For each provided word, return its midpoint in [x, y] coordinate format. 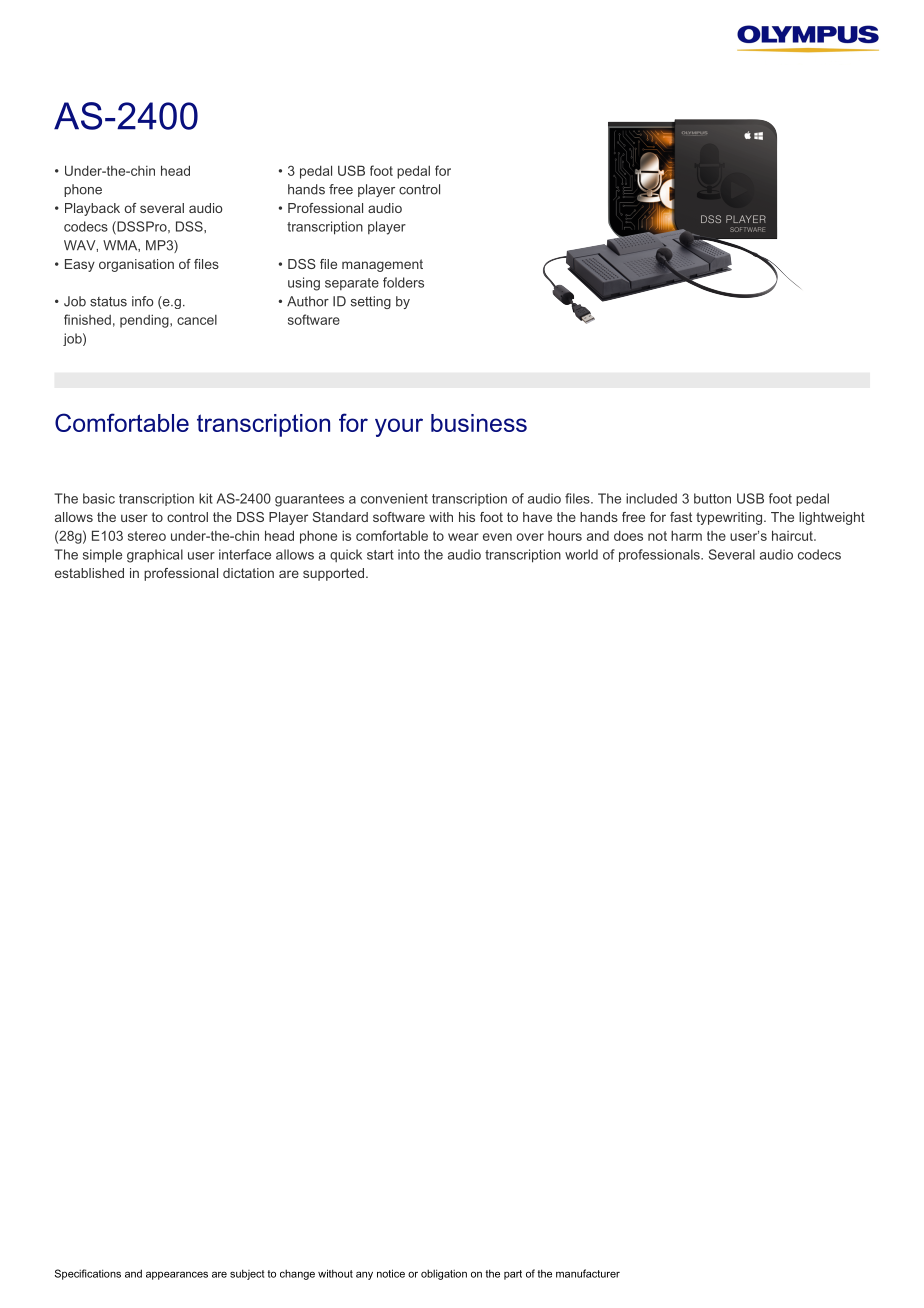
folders [403, 282]
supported [333, 574]
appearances [177, 1275]
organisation [136, 265]
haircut [793, 535]
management [382, 265]
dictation [248, 573]
